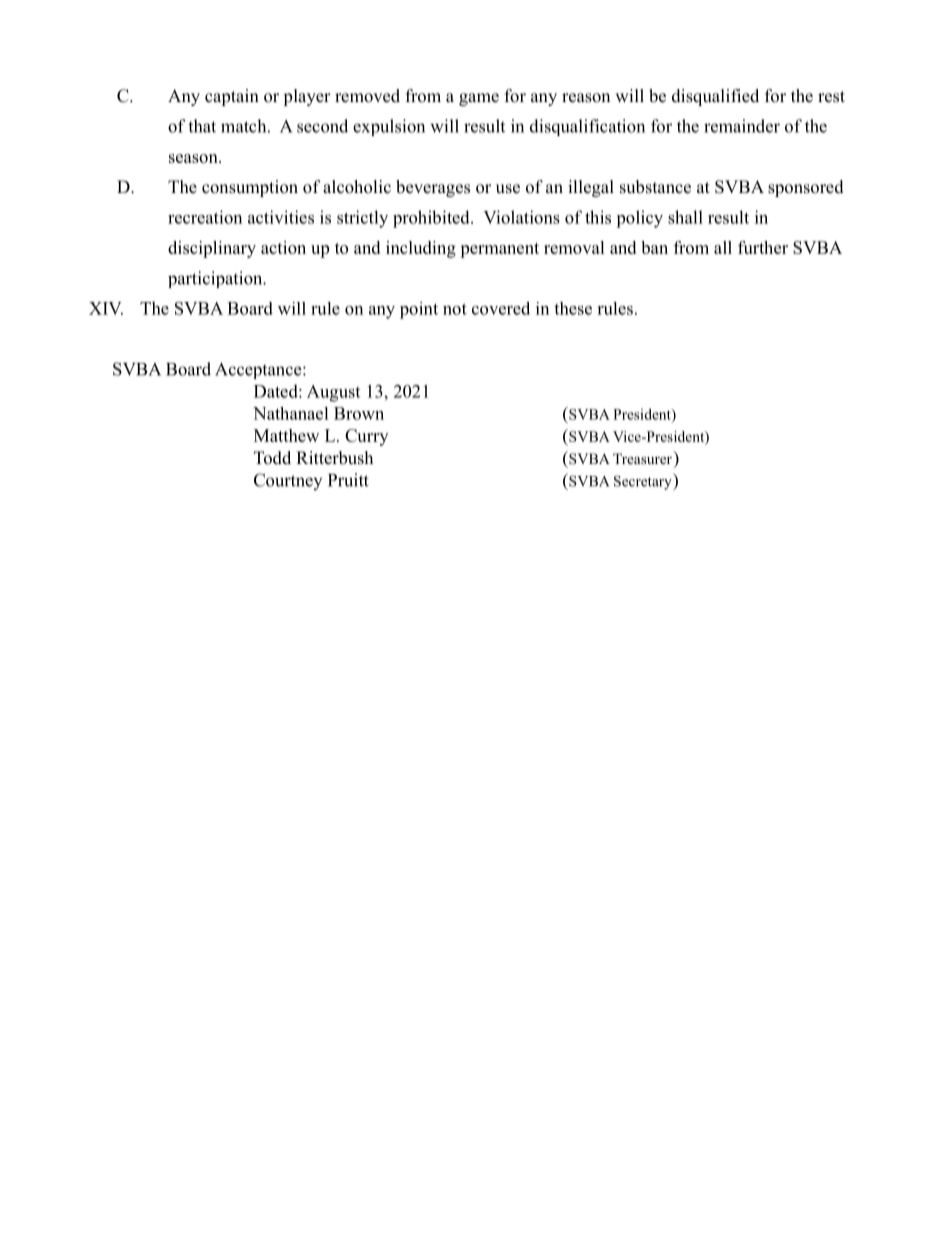  I want to click on game, so click(479, 99).
